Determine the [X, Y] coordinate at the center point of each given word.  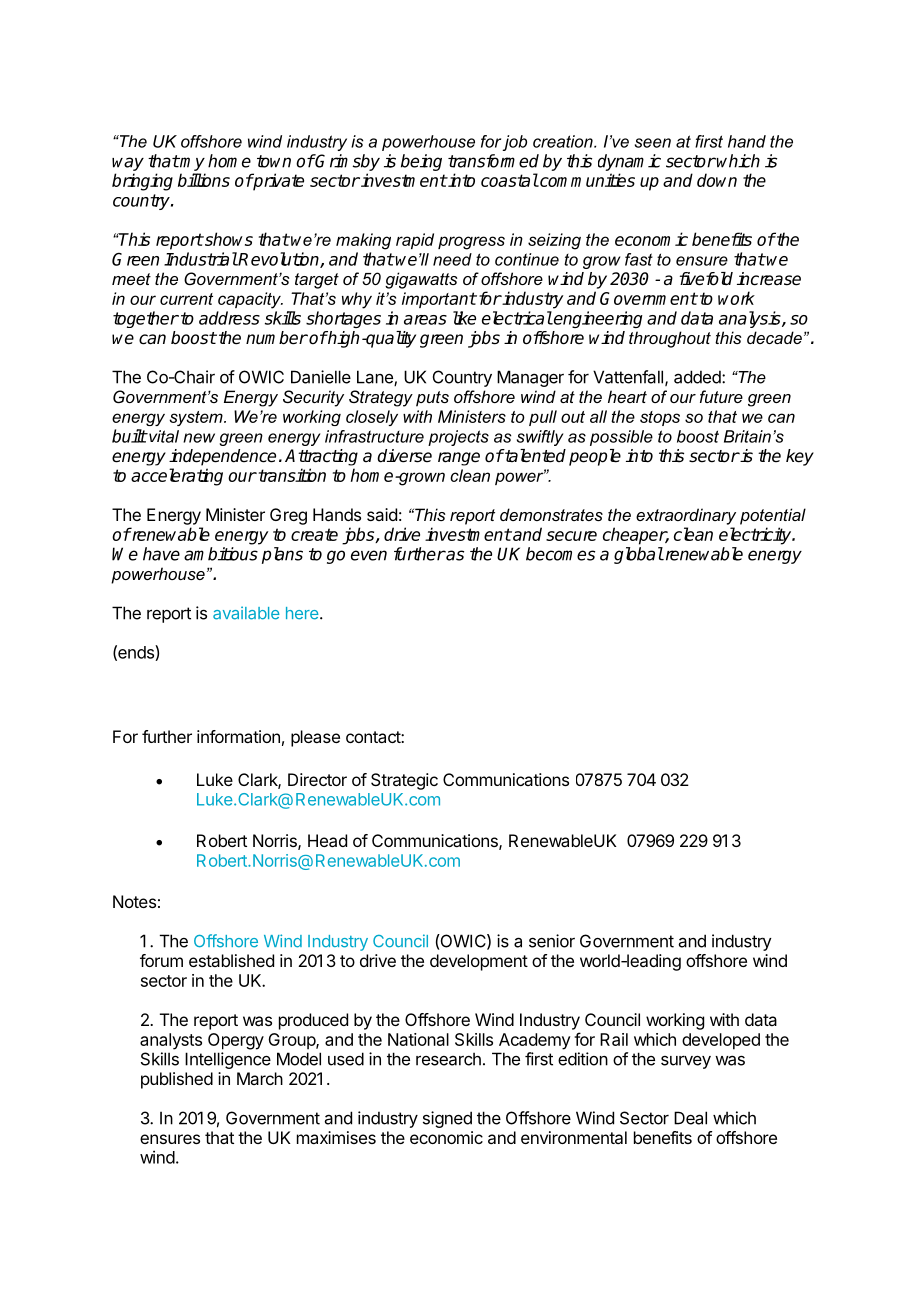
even [369, 555]
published [177, 1080]
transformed [493, 161]
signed [447, 1119]
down [717, 180]
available [246, 613]
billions [204, 180]
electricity [756, 536]
